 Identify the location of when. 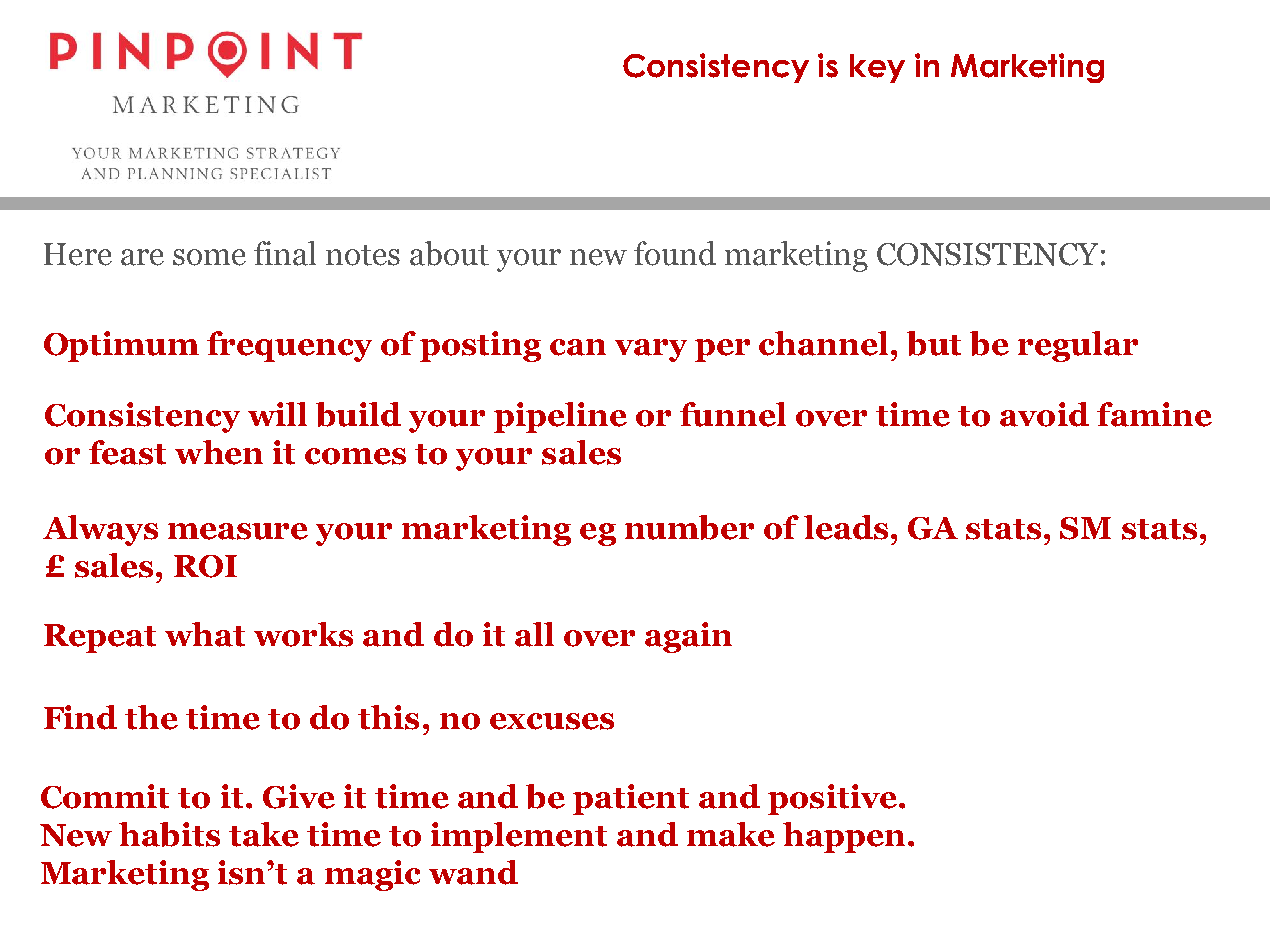
(219, 452).
